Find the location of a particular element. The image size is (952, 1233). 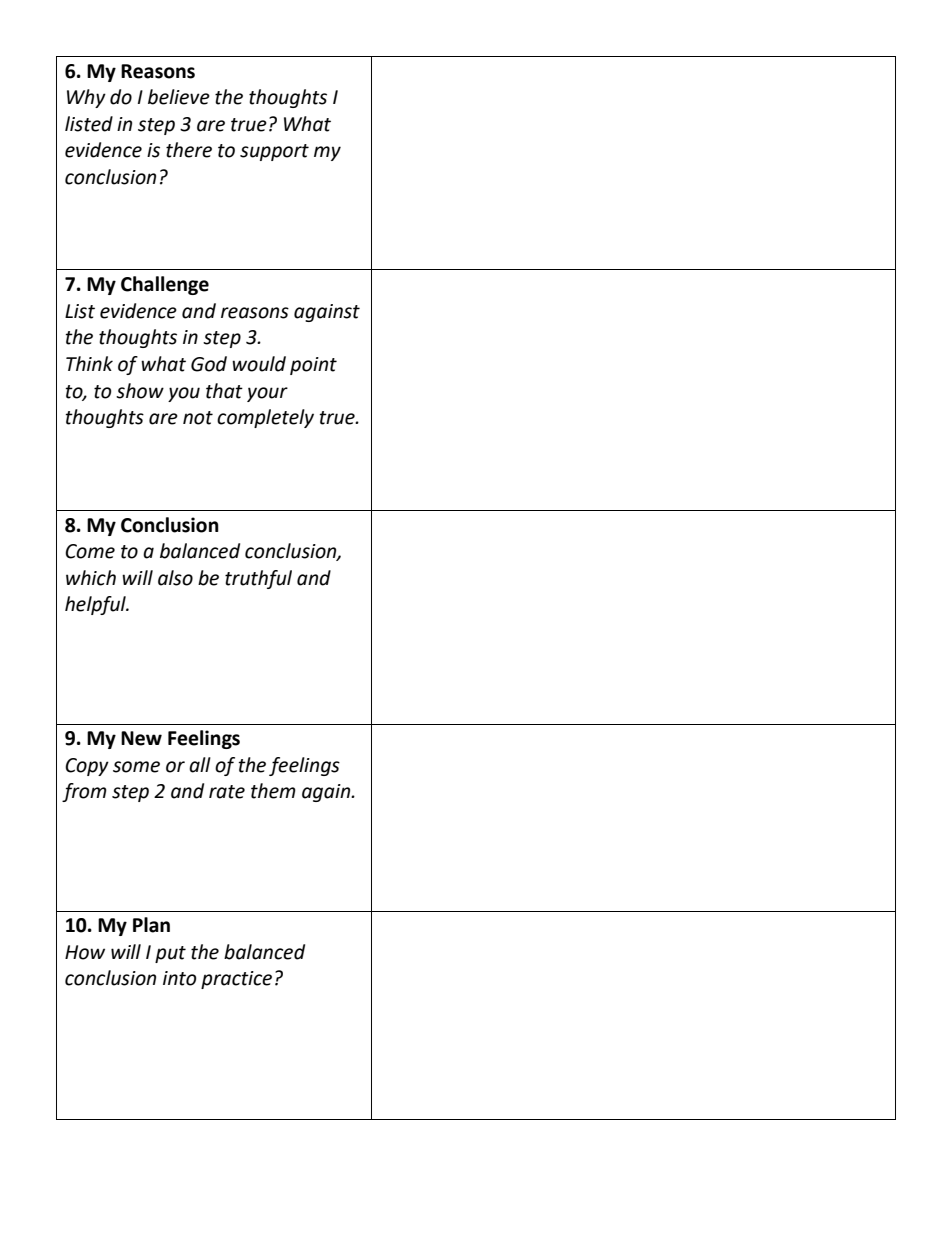

support is located at coordinates (274, 152).
